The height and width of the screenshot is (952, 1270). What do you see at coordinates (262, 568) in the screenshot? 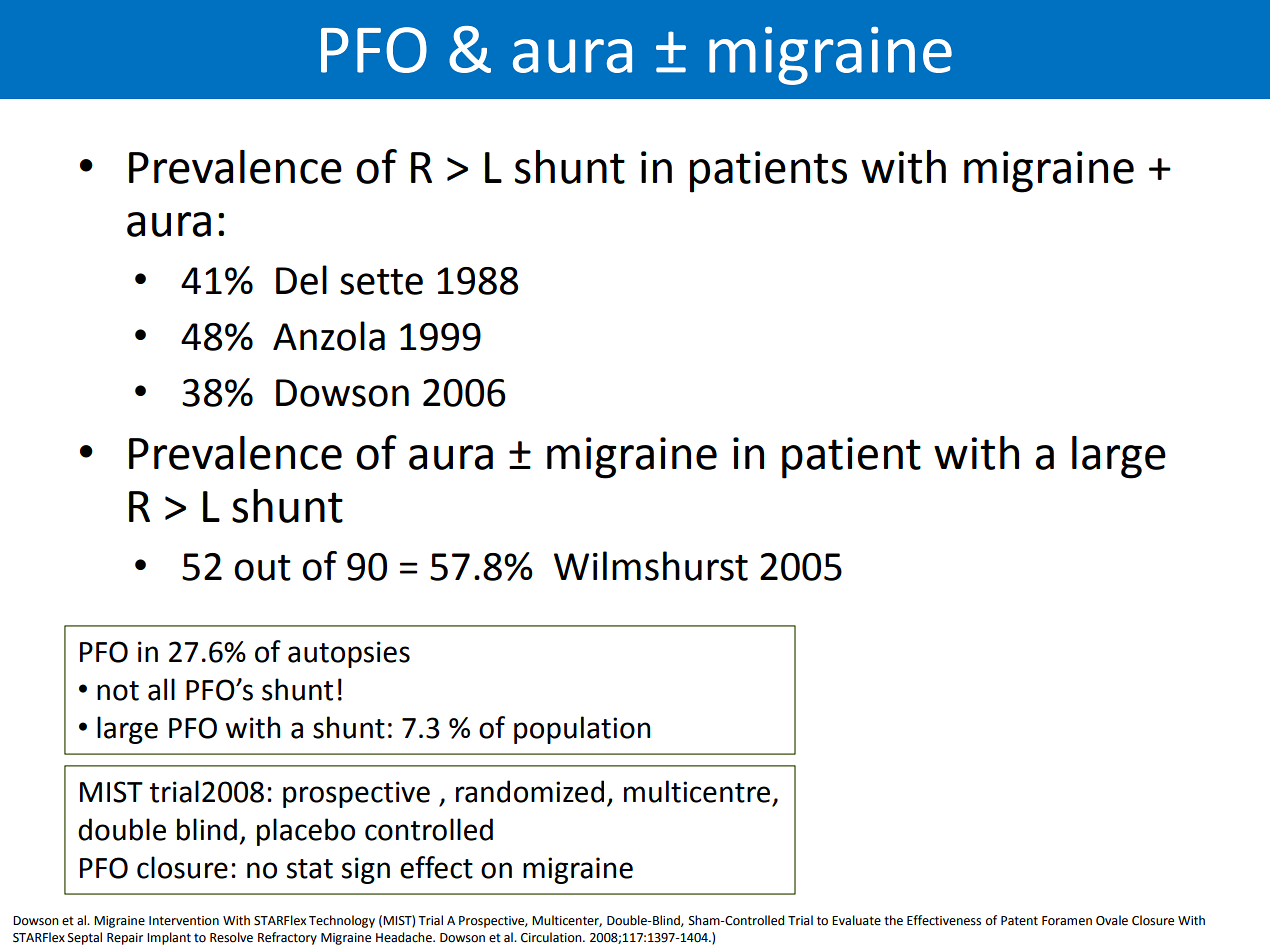
I see `out` at bounding box center [262, 568].
